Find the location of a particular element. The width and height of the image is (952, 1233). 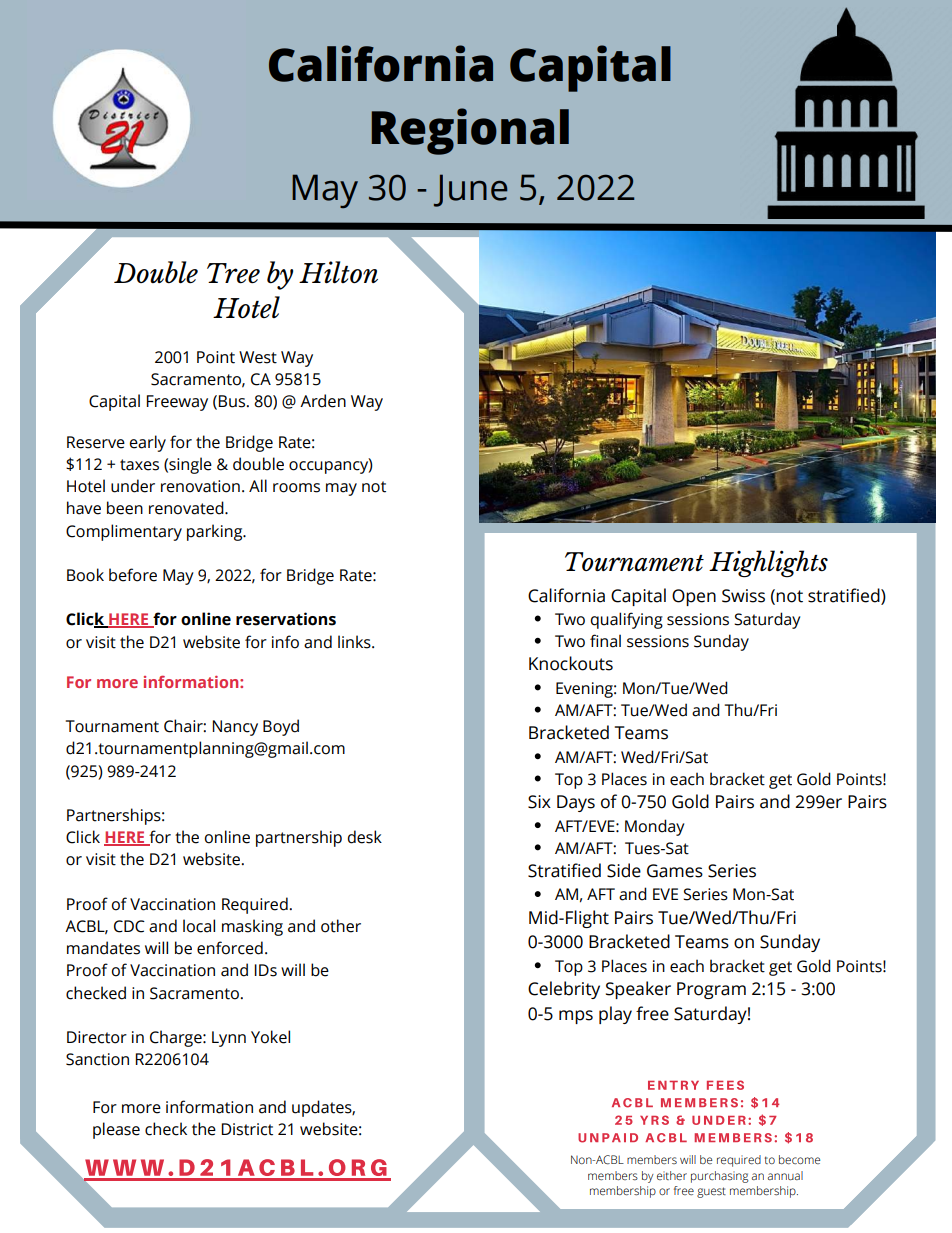

purchasing is located at coordinates (719, 1177).
